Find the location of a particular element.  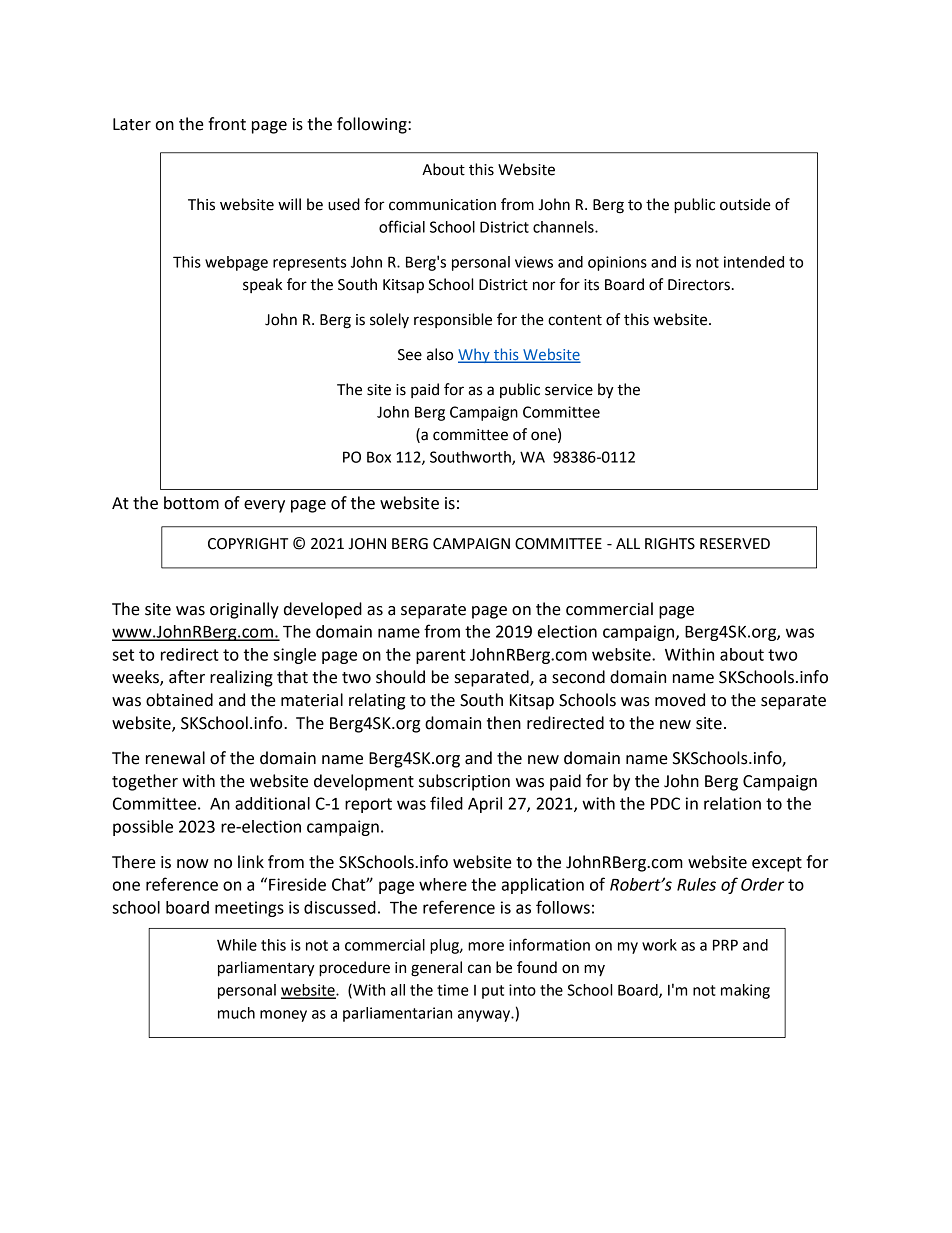

then is located at coordinates (504, 723).
